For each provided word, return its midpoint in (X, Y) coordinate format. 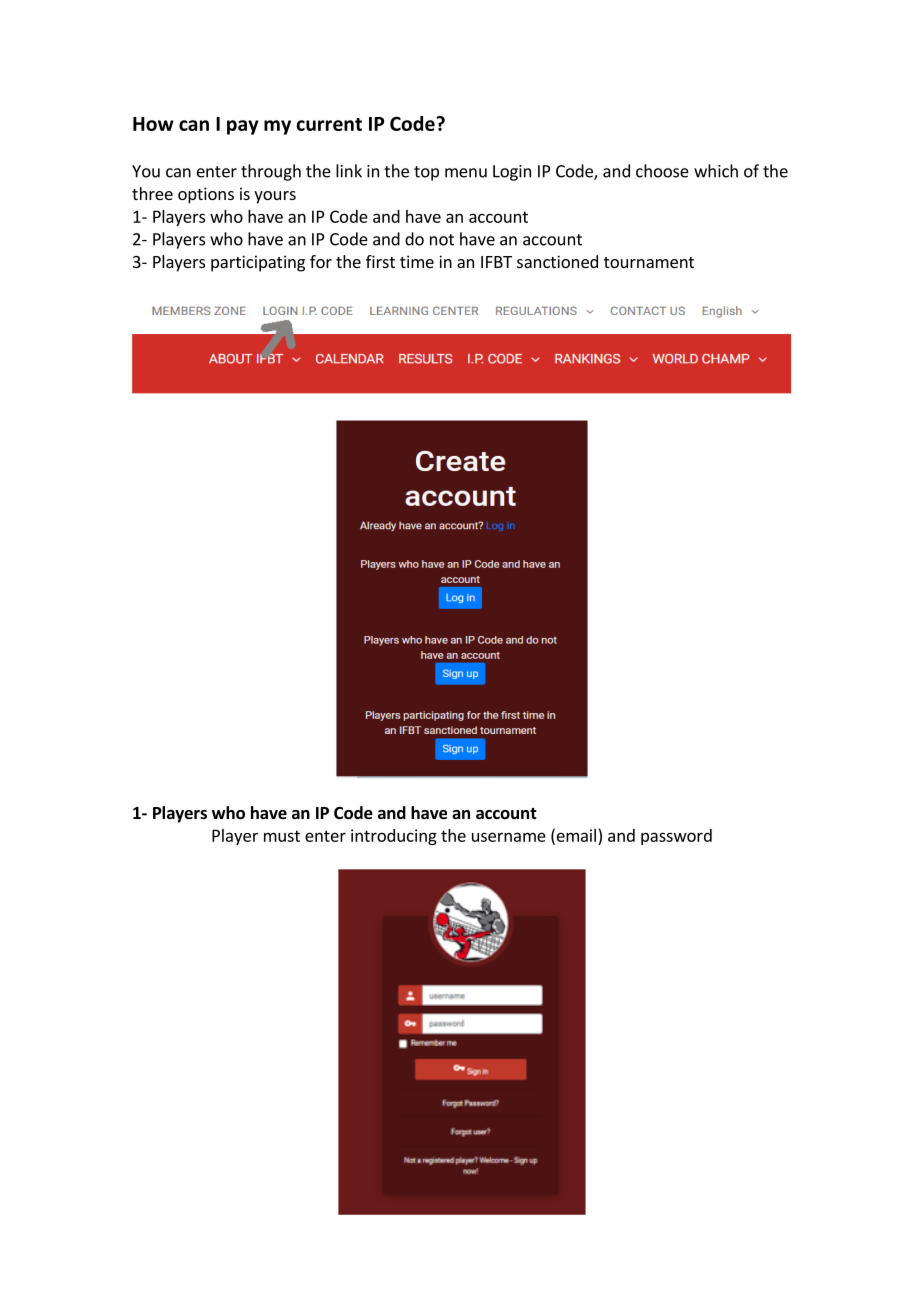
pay (243, 127)
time (417, 261)
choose (662, 171)
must (282, 836)
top (426, 173)
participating (258, 263)
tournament (649, 262)
